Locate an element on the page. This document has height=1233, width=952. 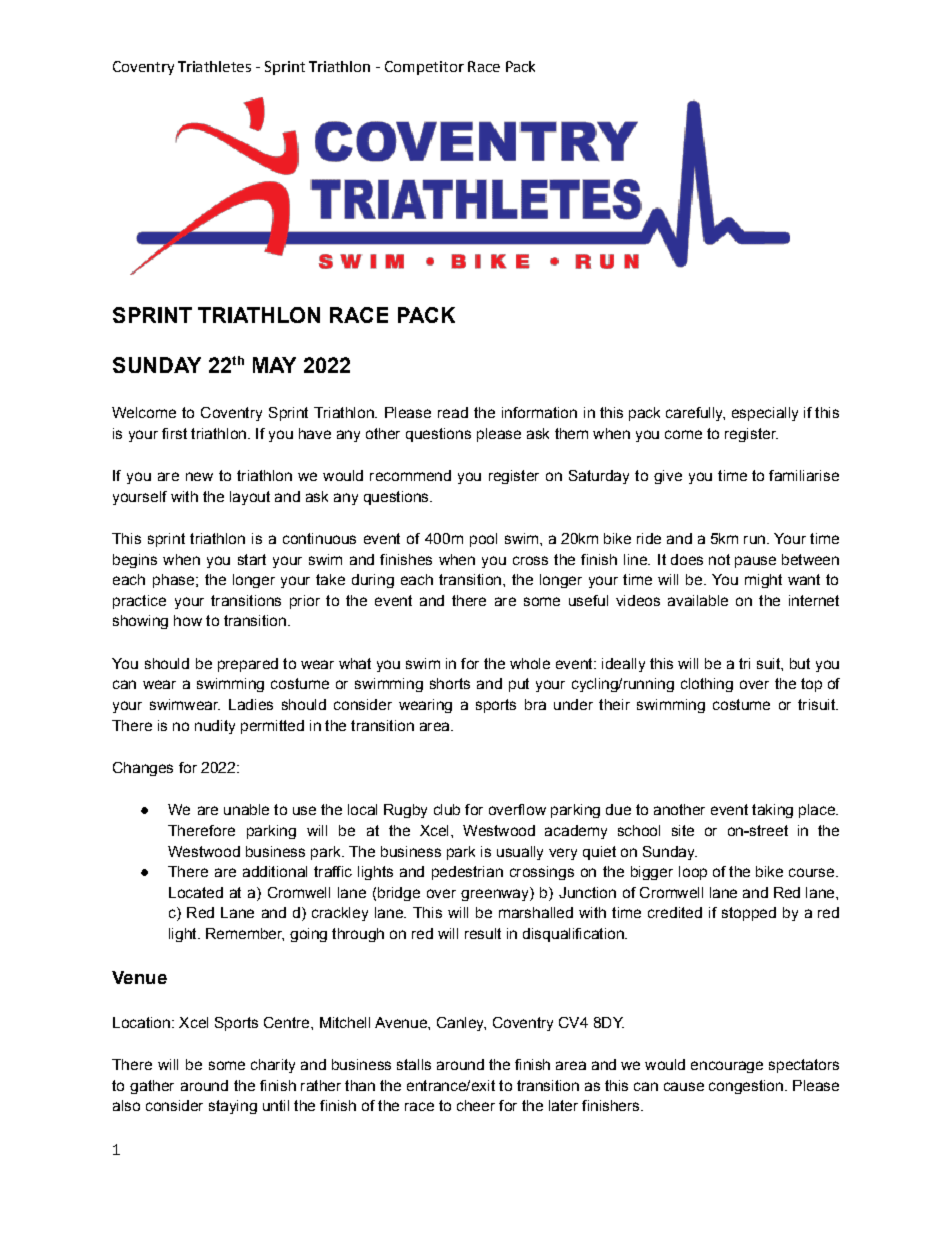
shorts is located at coordinates (450, 683).
